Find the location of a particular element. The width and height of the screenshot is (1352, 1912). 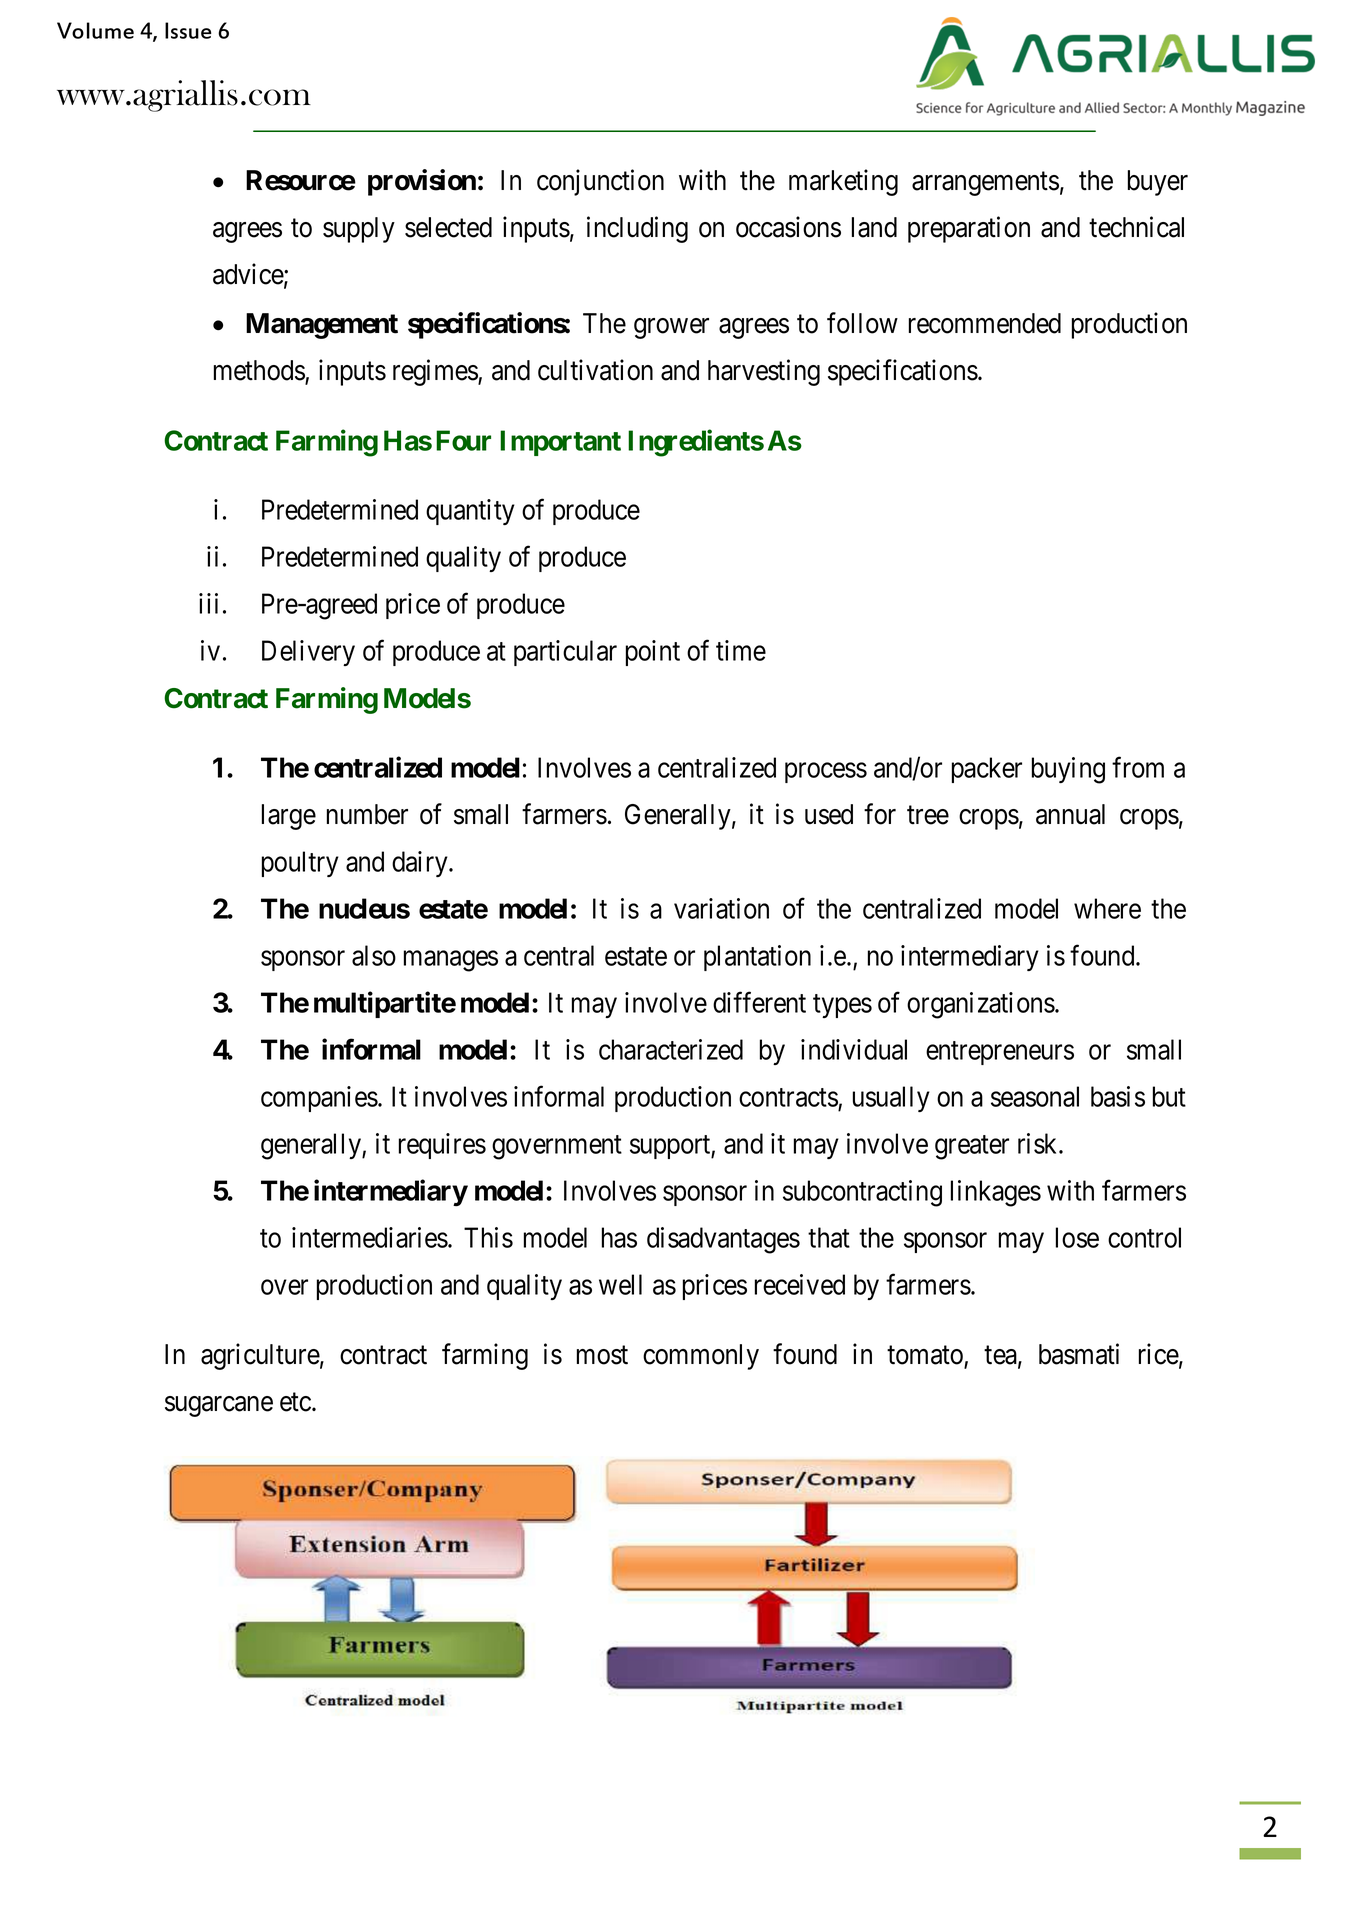

conjunction is located at coordinates (600, 182).
